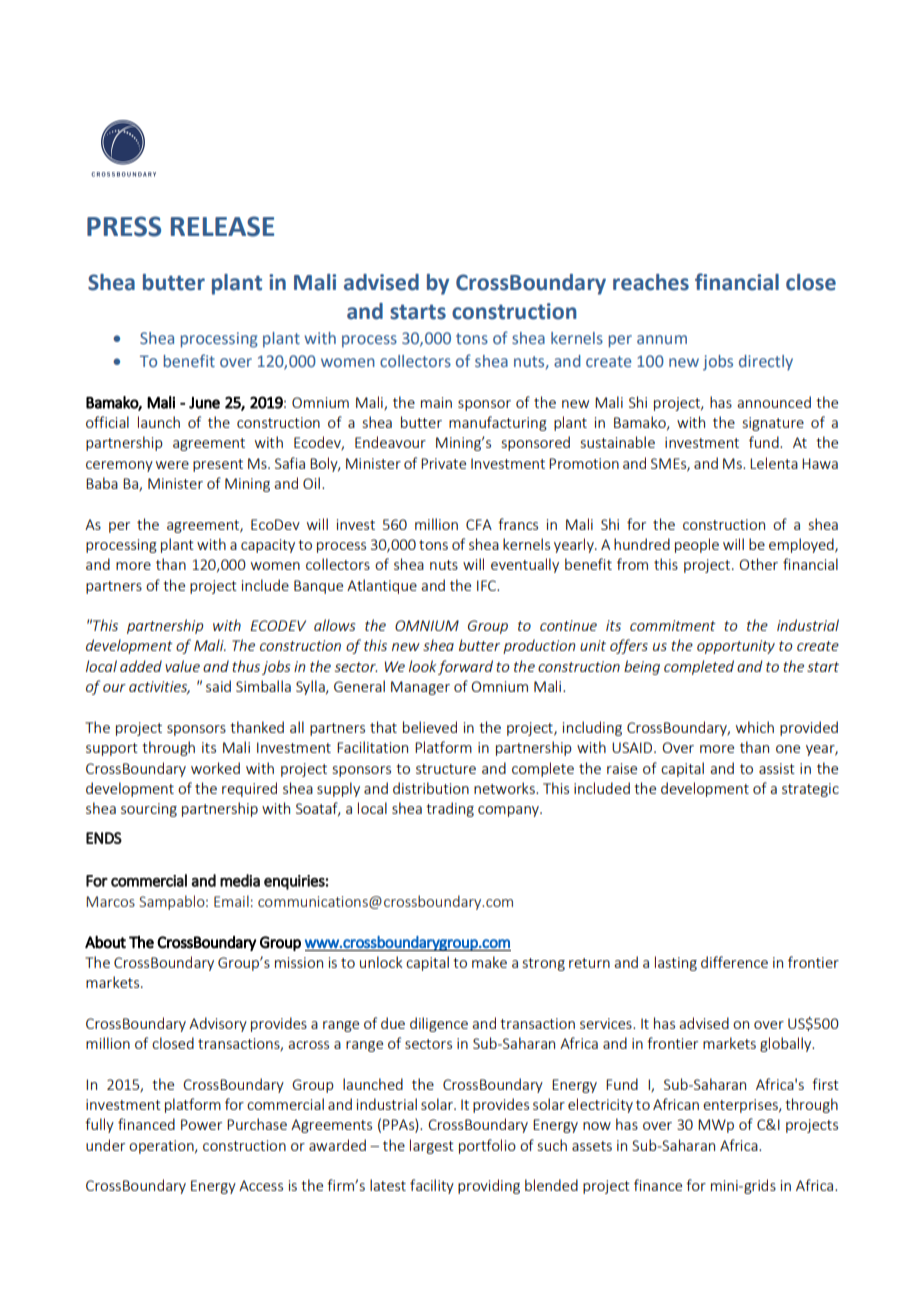 The height and width of the screenshot is (1308, 924). What do you see at coordinates (489, 962) in the screenshot?
I see `make` at bounding box center [489, 962].
